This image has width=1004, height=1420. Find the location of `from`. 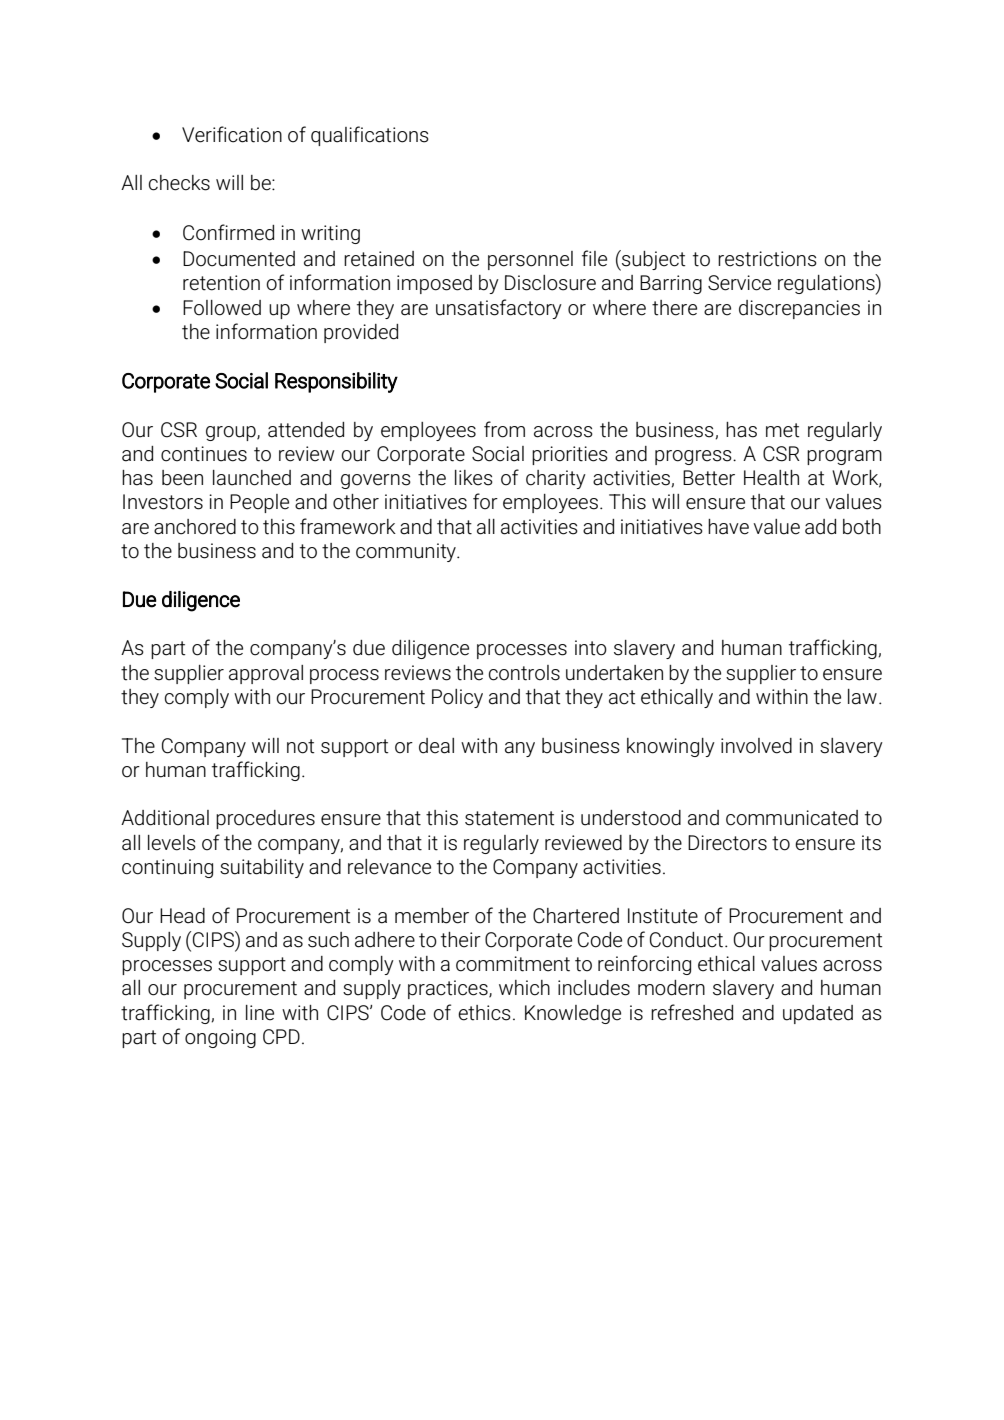

from is located at coordinates (504, 429).
